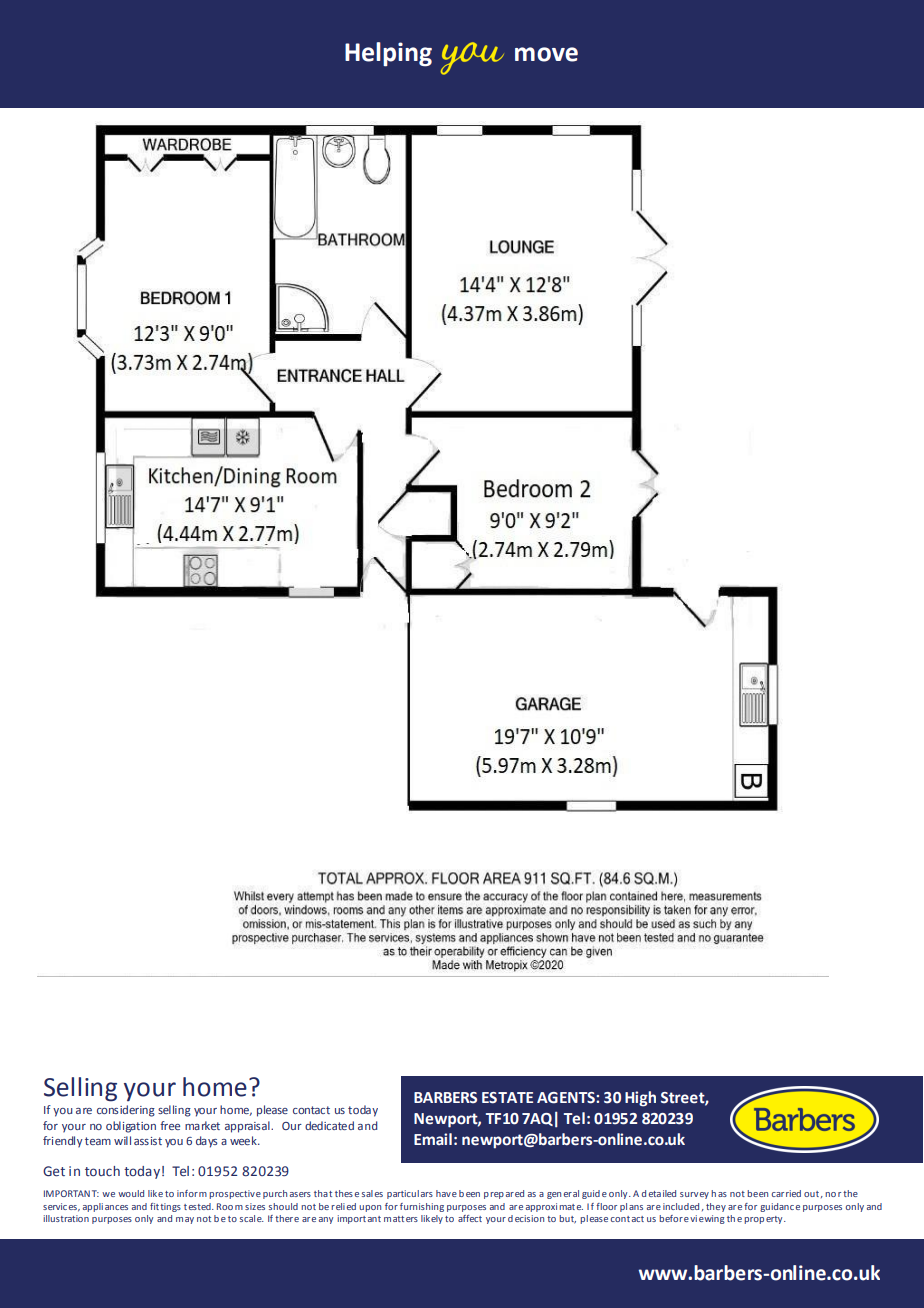 Image resolution: width=924 pixels, height=1308 pixels. I want to click on High, so click(640, 1099).
